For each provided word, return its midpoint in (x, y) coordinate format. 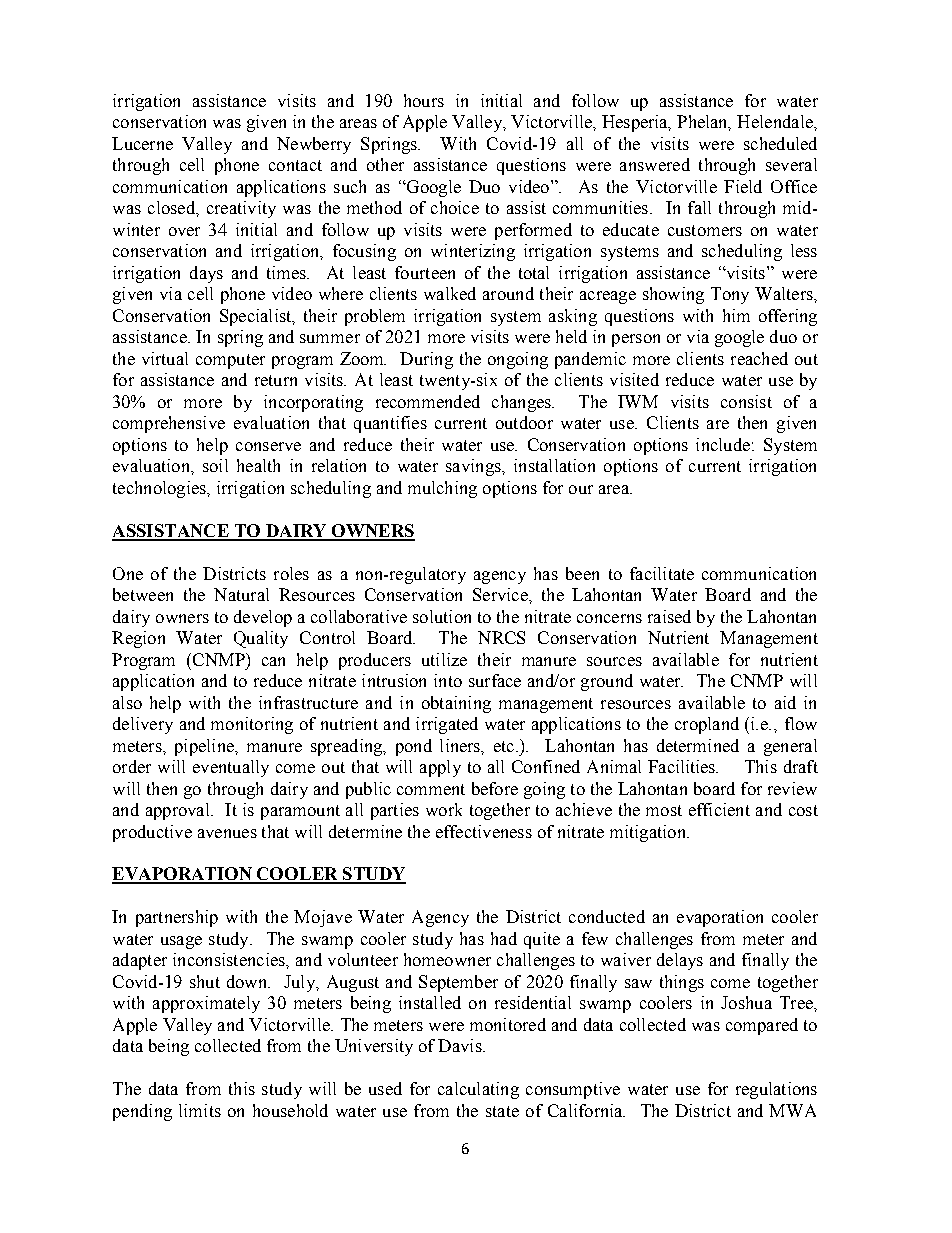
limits (200, 1110)
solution (442, 616)
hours (424, 100)
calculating (478, 1090)
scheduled (780, 143)
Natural (241, 594)
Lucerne (142, 143)
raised (669, 616)
